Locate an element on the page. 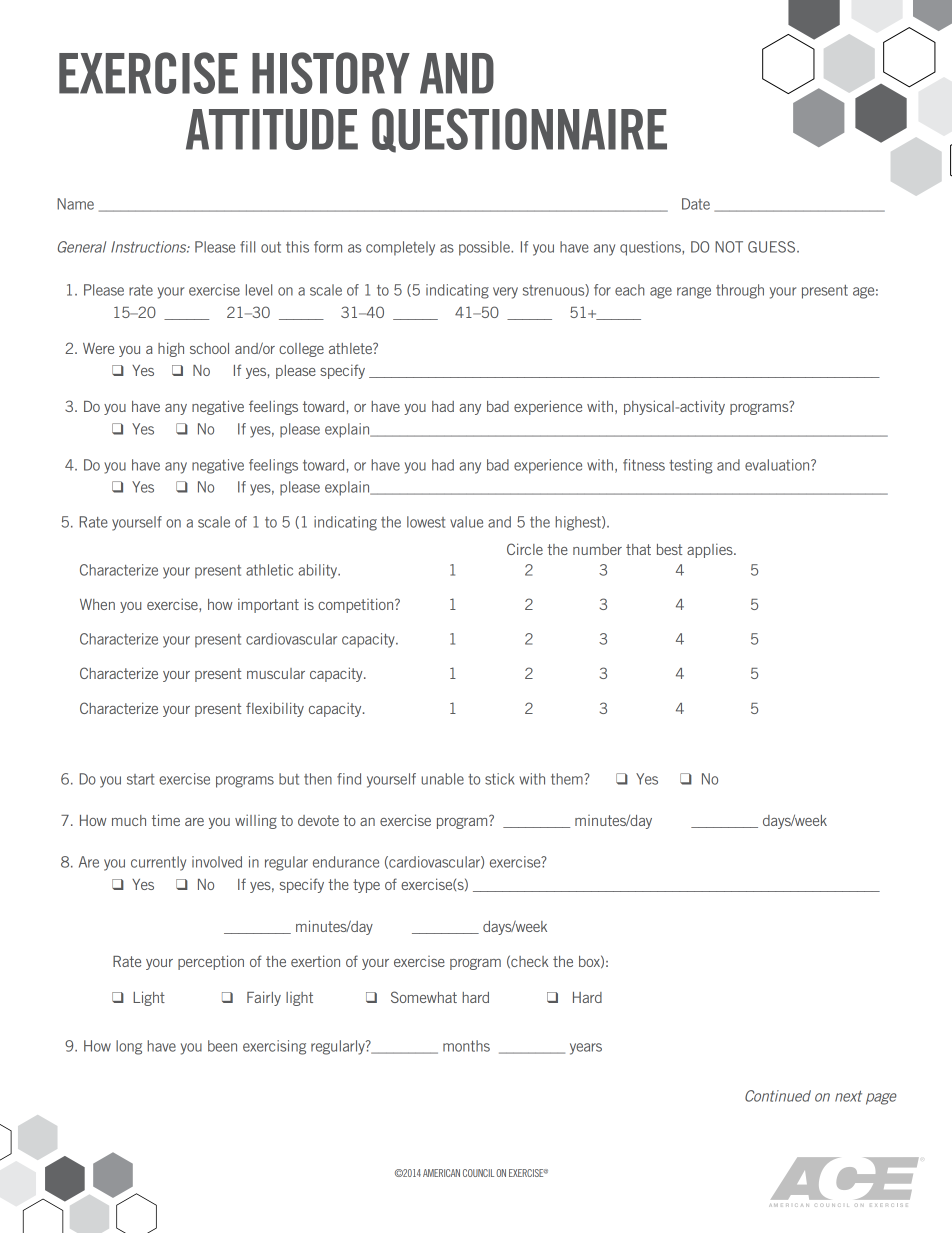 This document has width=952, height=1233. Date is located at coordinates (696, 204).
